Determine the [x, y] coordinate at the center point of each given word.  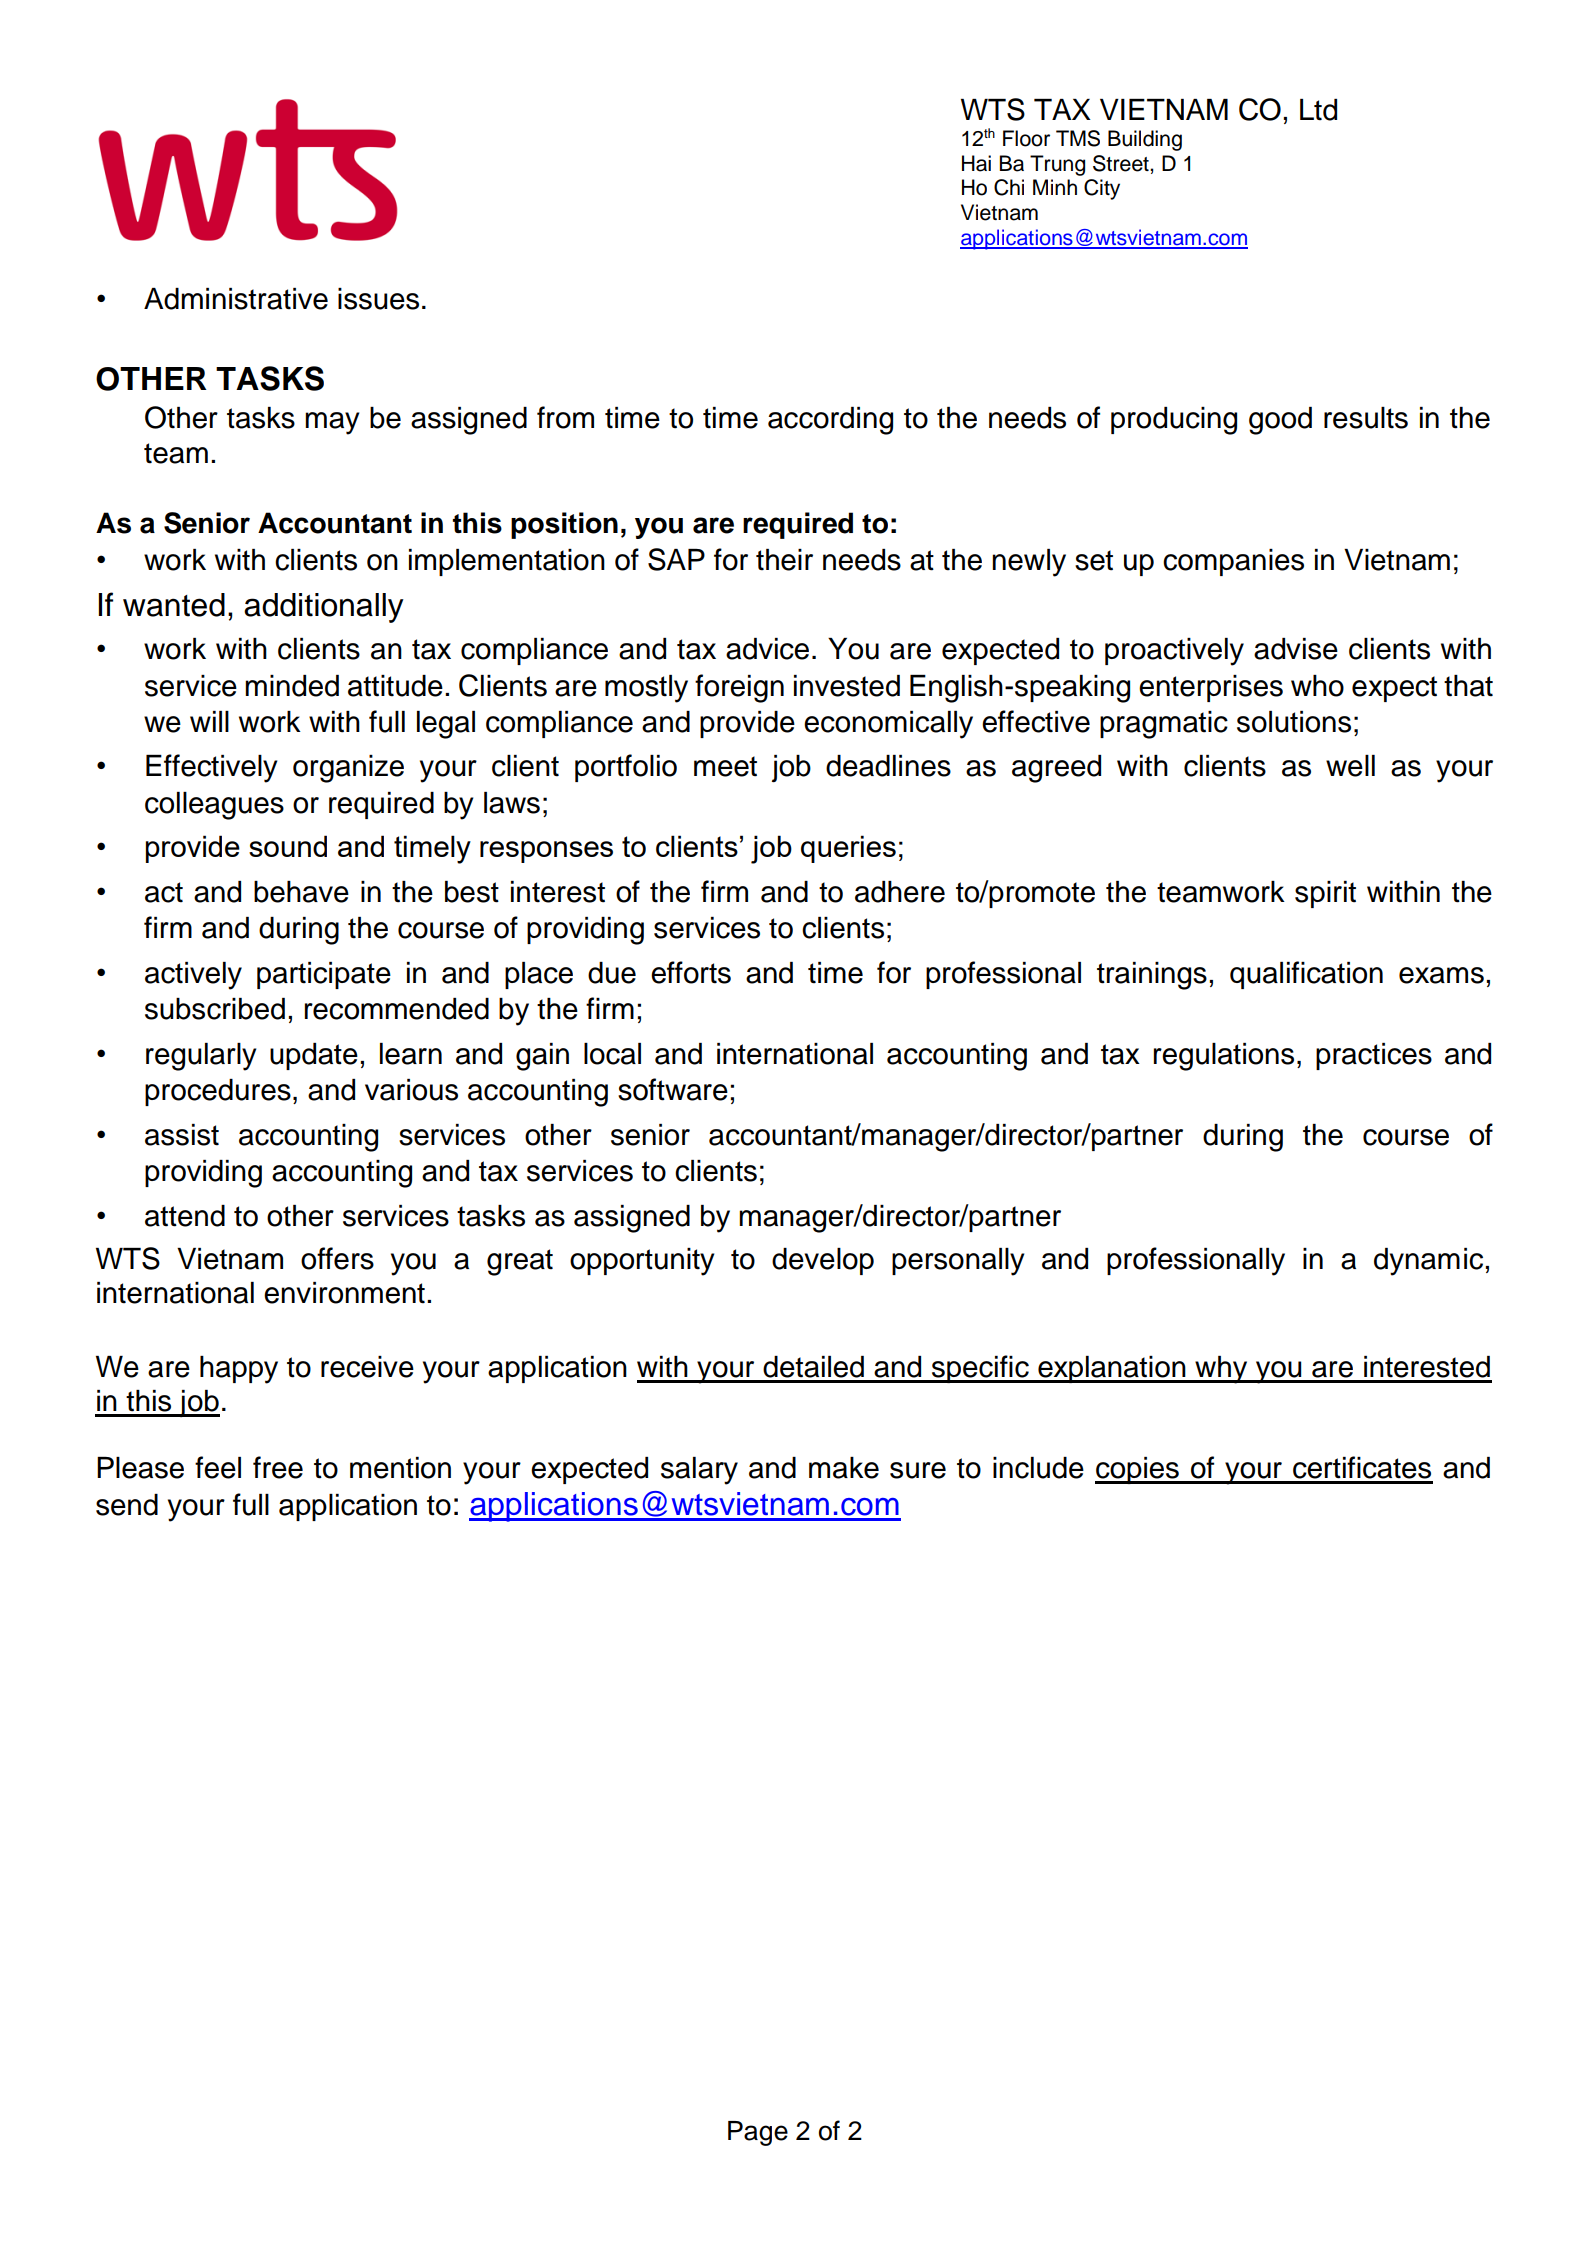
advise [1296, 649]
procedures [218, 1092]
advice [767, 649]
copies [1138, 1470]
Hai [976, 163]
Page [758, 2133]
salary [699, 1471]
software [673, 1089]
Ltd [1318, 110]
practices [1374, 1056]
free [278, 1467]
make [844, 1468]
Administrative [236, 299]
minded [292, 686]
